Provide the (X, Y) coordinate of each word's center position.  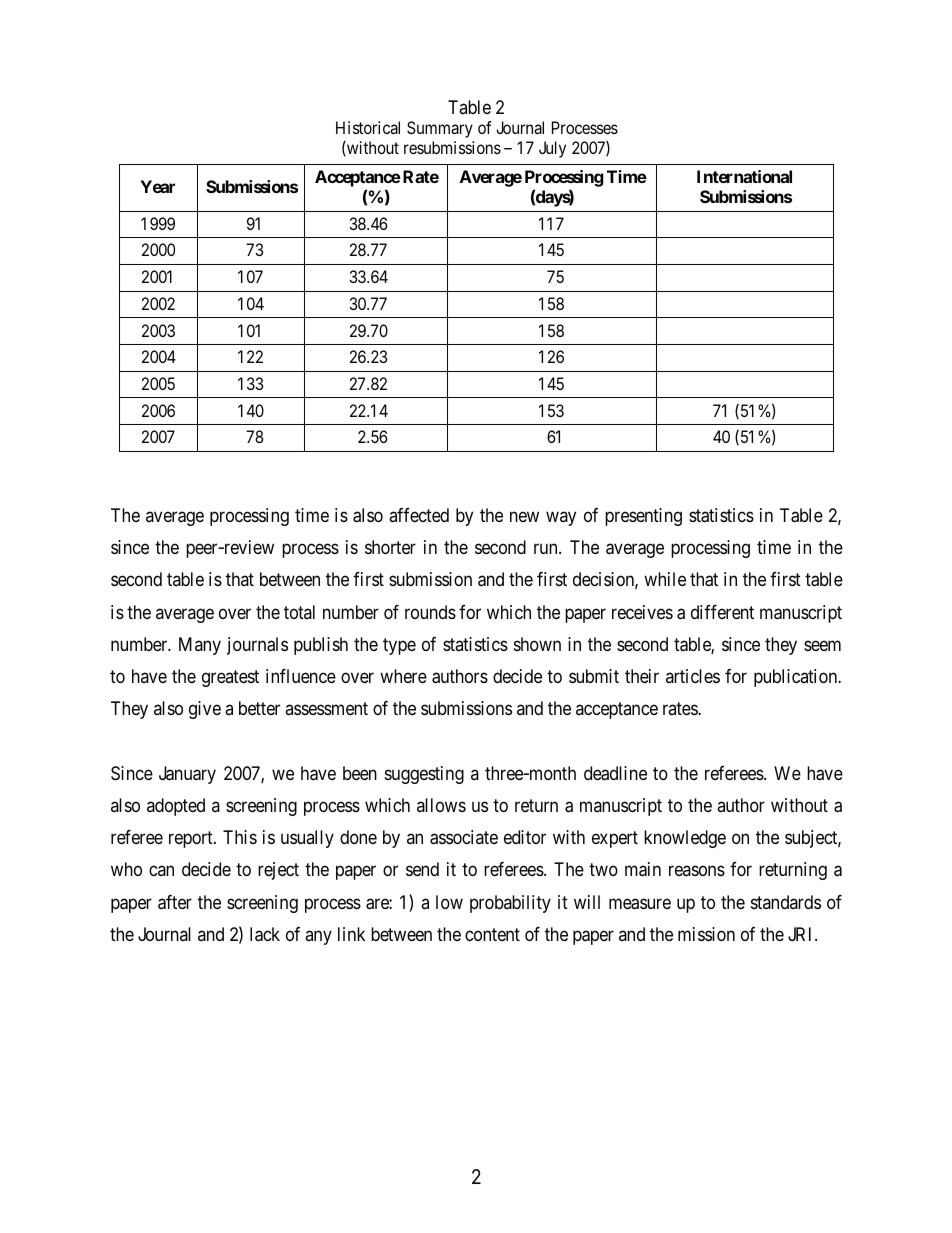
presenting (643, 517)
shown (537, 644)
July (552, 149)
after (175, 902)
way (561, 518)
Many (200, 646)
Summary (440, 129)
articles (693, 676)
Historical (368, 127)
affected (419, 515)
